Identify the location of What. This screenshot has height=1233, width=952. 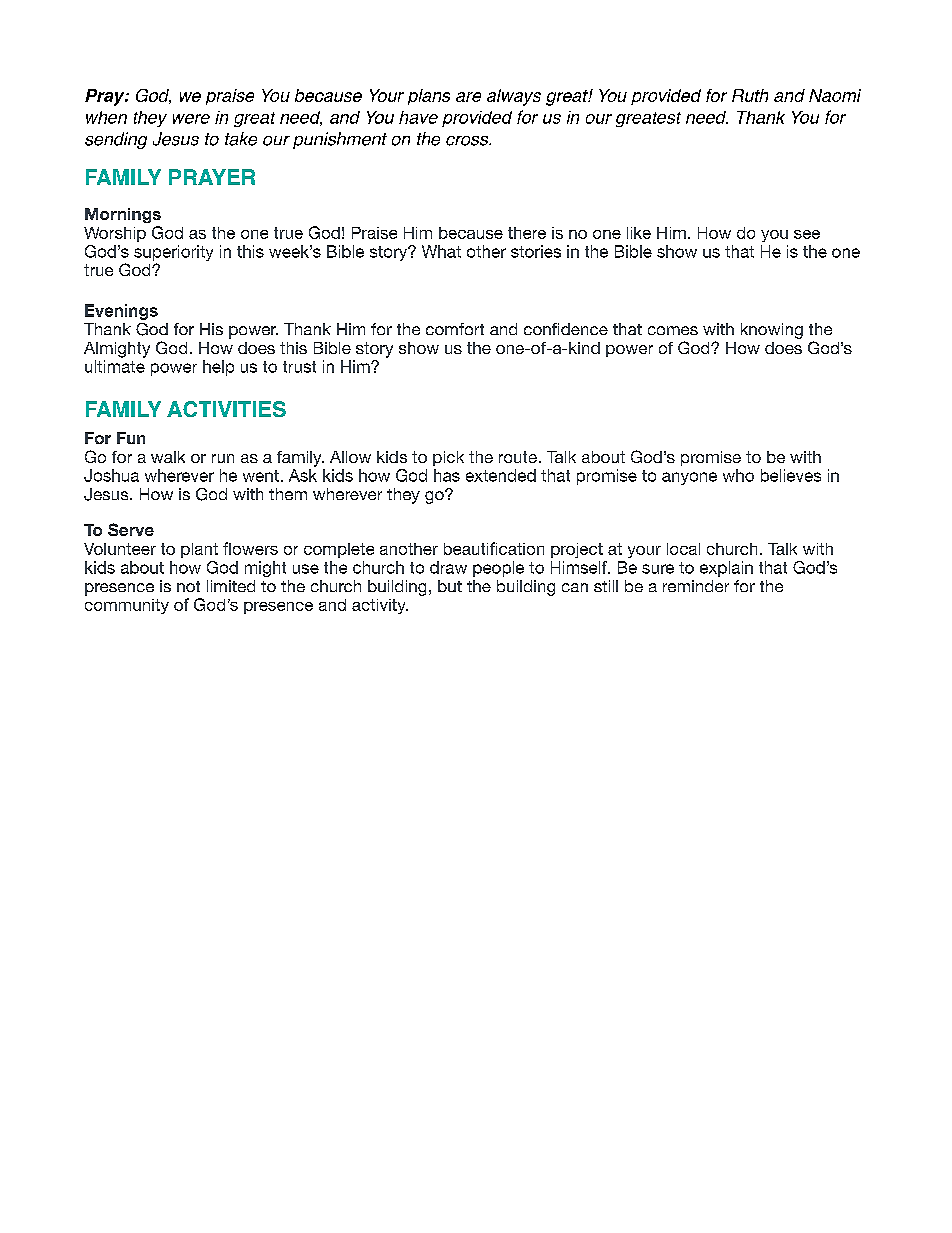
(441, 251).
